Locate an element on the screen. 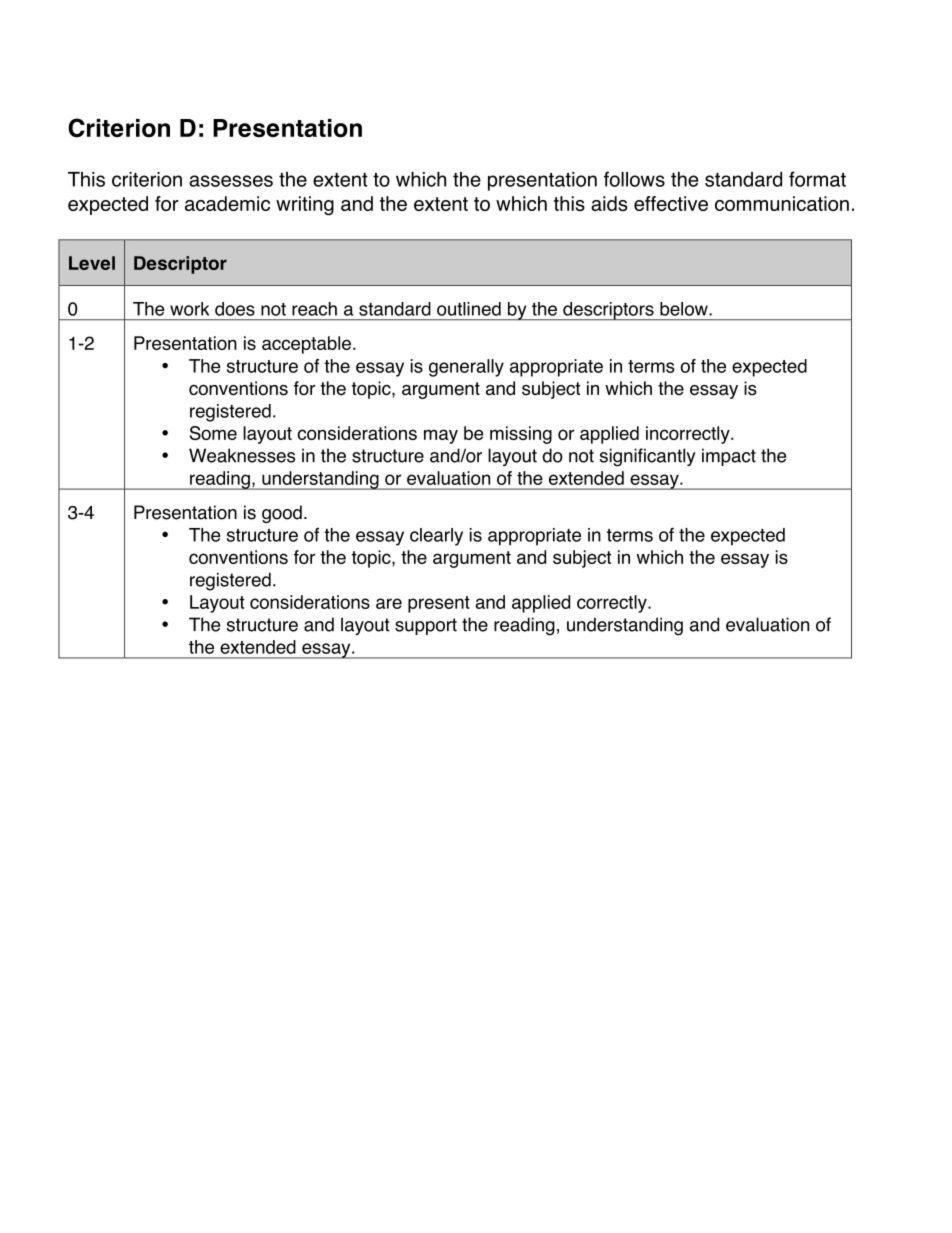  communication is located at coordinates (782, 203).
